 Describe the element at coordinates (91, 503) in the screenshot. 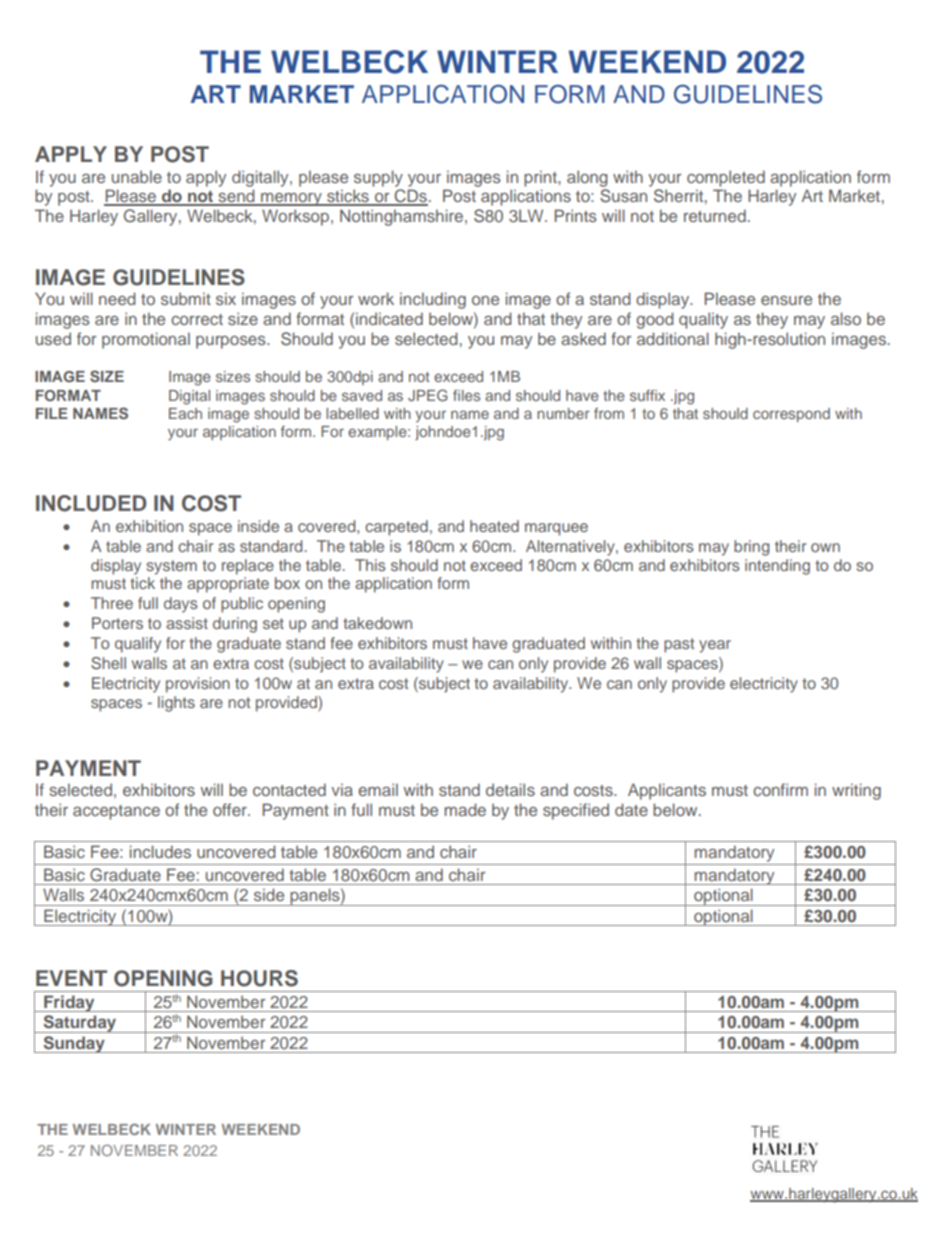

I see `INCLUDED` at that location.
